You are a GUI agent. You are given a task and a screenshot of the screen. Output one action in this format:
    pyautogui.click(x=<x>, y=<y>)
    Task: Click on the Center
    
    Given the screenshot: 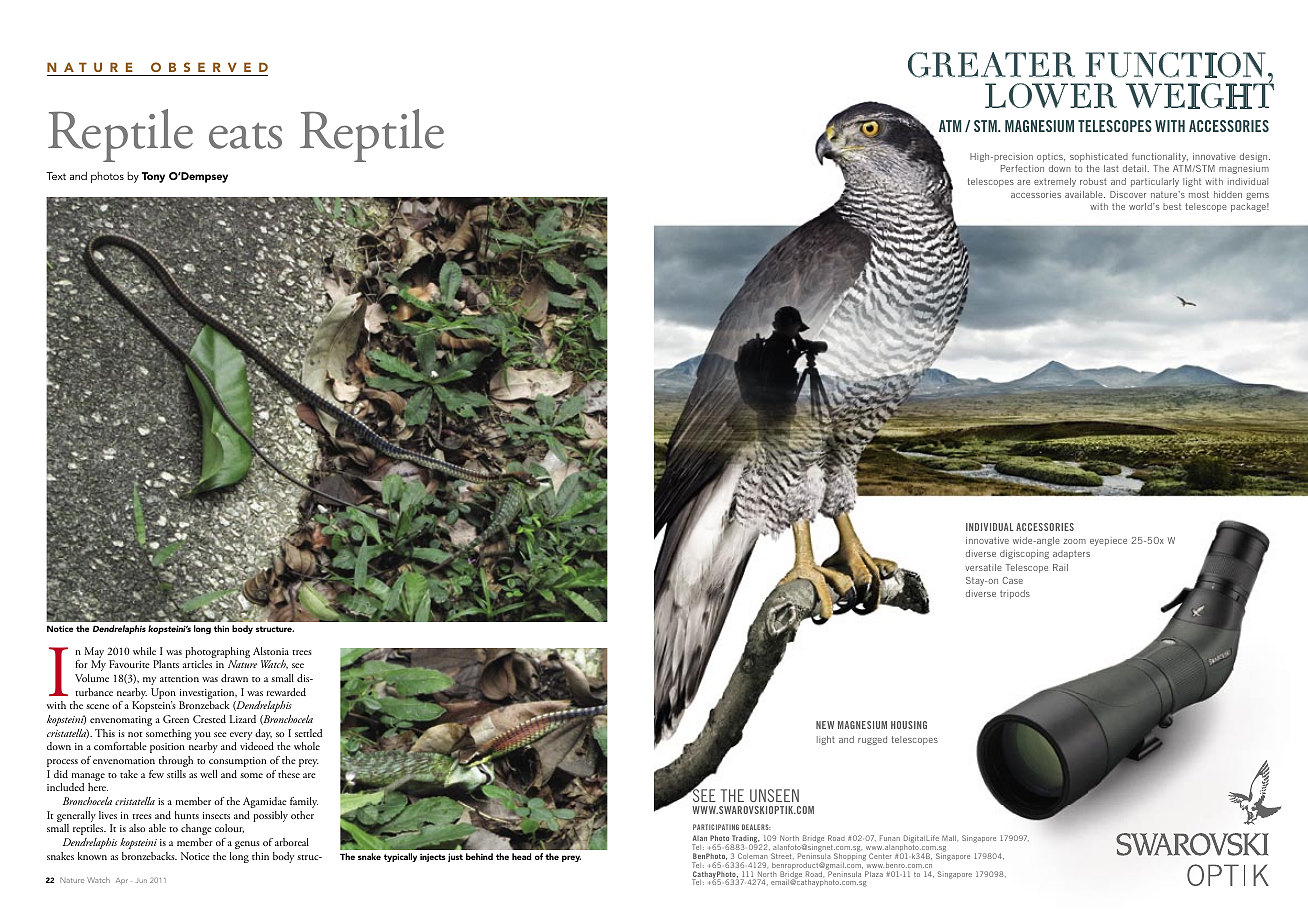 What is the action you would take?
    pyautogui.click(x=880, y=856)
